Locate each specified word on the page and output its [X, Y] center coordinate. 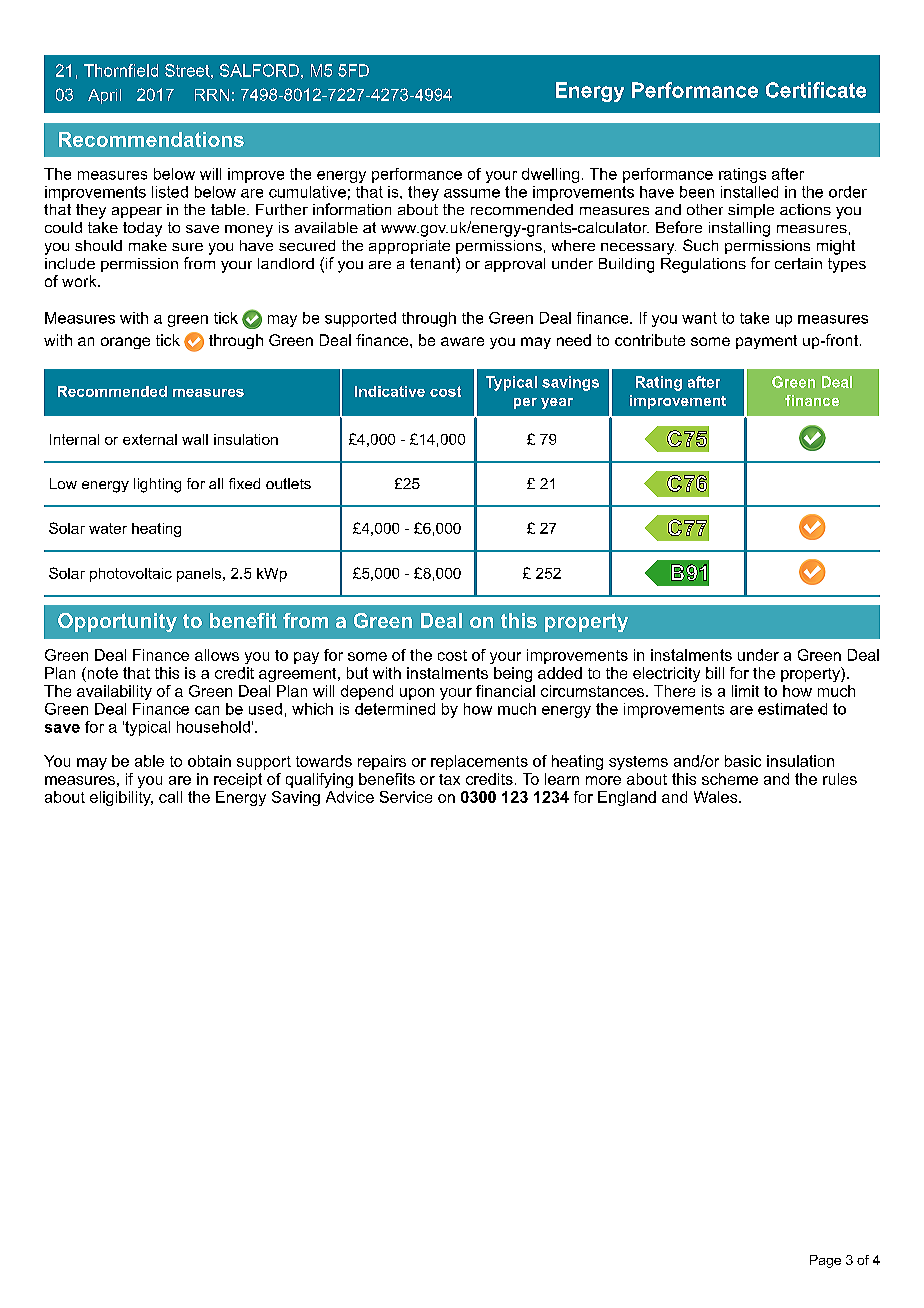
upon [417, 694]
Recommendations [151, 139]
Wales [717, 797]
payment [766, 342]
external [150, 439]
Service [406, 797]
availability [114, 692]
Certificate [816, 90]
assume [472, 193]
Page [825, 1261]
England [627, 798]
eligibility [121, 798]
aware [462, 341]
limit [745, 691]
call [170, 797]
